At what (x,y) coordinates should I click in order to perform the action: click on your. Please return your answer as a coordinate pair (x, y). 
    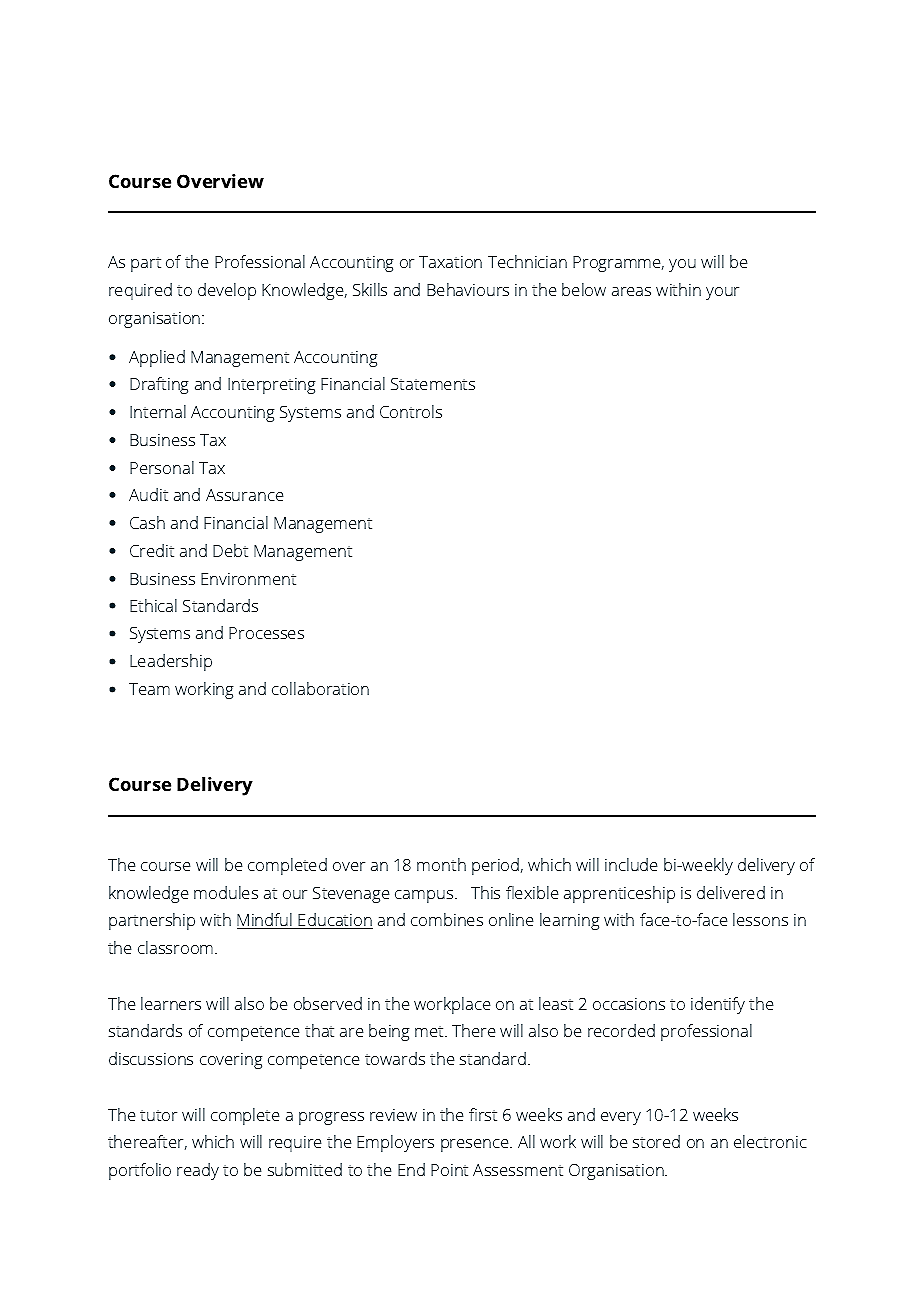
    Looking at the image, I should click on (722, 293).
